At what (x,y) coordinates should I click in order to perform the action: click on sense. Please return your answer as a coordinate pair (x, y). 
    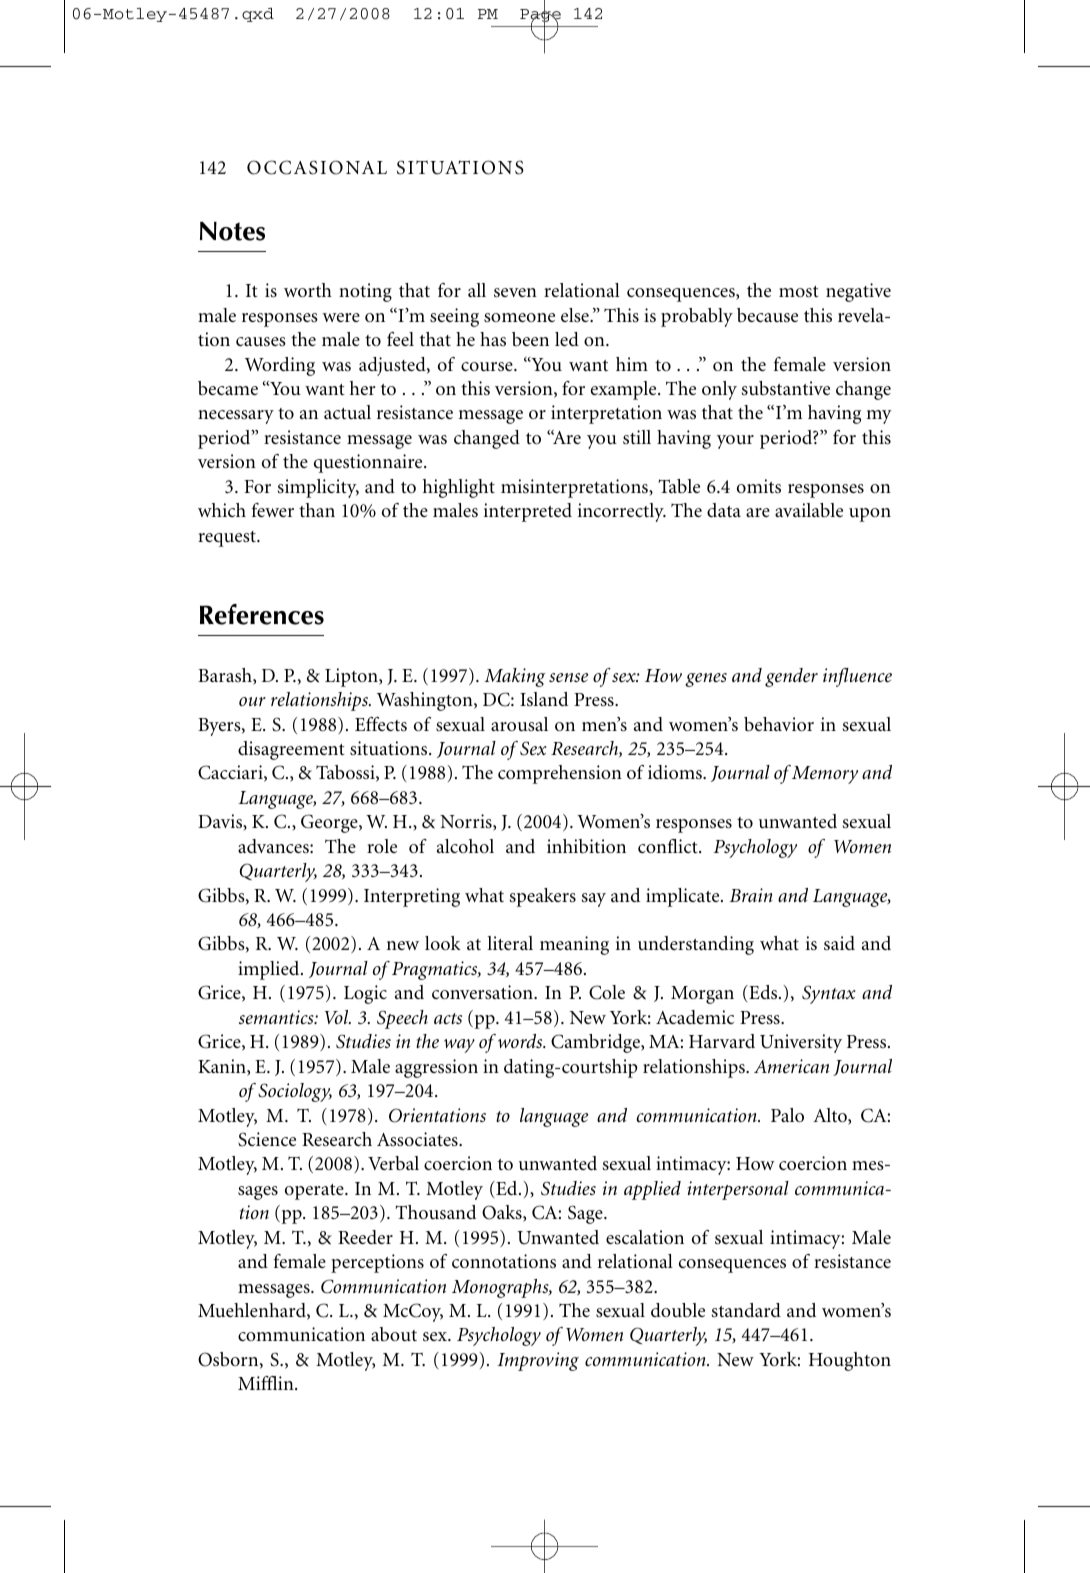
    Looking at the image, I should click on (568, 678).
